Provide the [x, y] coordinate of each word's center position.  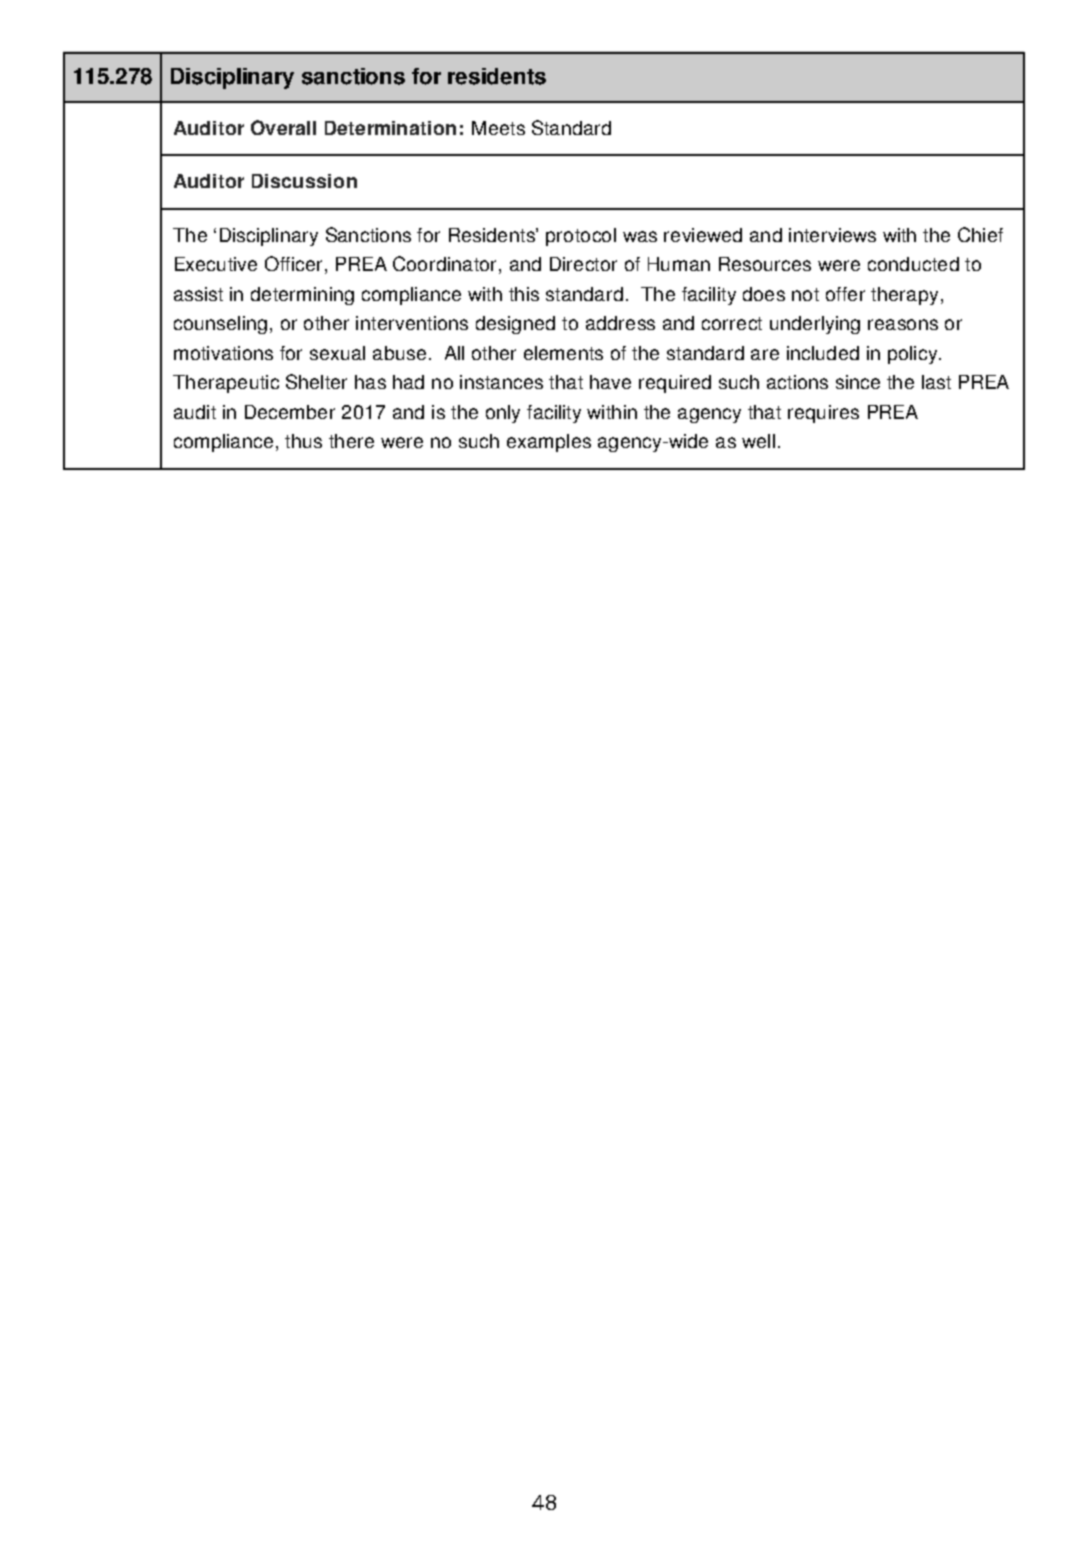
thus [303, 441]
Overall [283, 127]
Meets [498, 128]
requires [823, 414]
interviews [832, 235]
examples [549, 443]
